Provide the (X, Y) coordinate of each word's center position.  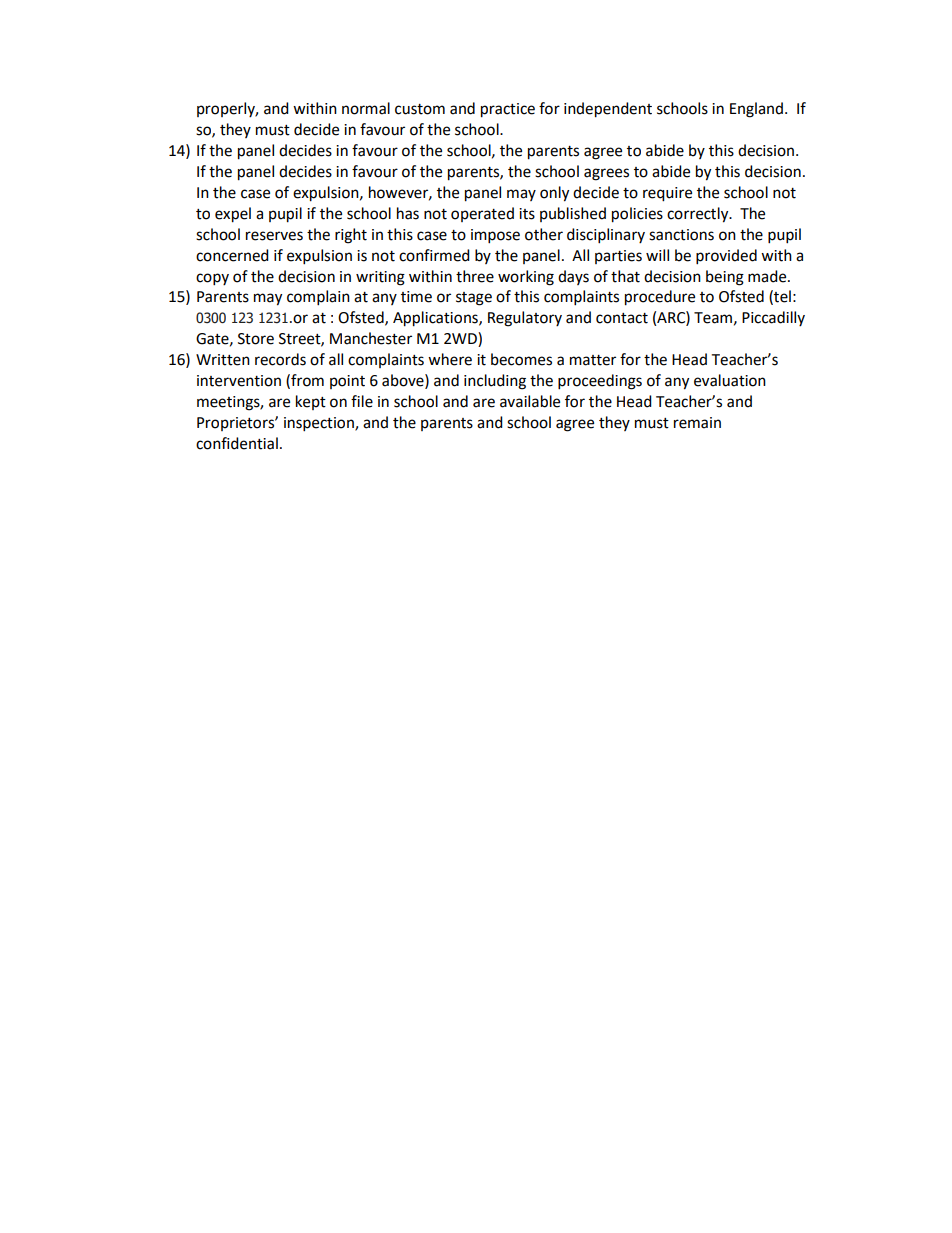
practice (508, 110)
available (530, 401)
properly (227, 109)
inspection (320, 424)
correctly (699, 215)
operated (482, 214)
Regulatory (525, 319)
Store (256, 339)
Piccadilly (773, 318)
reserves (274, 236)
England (756, 110)
